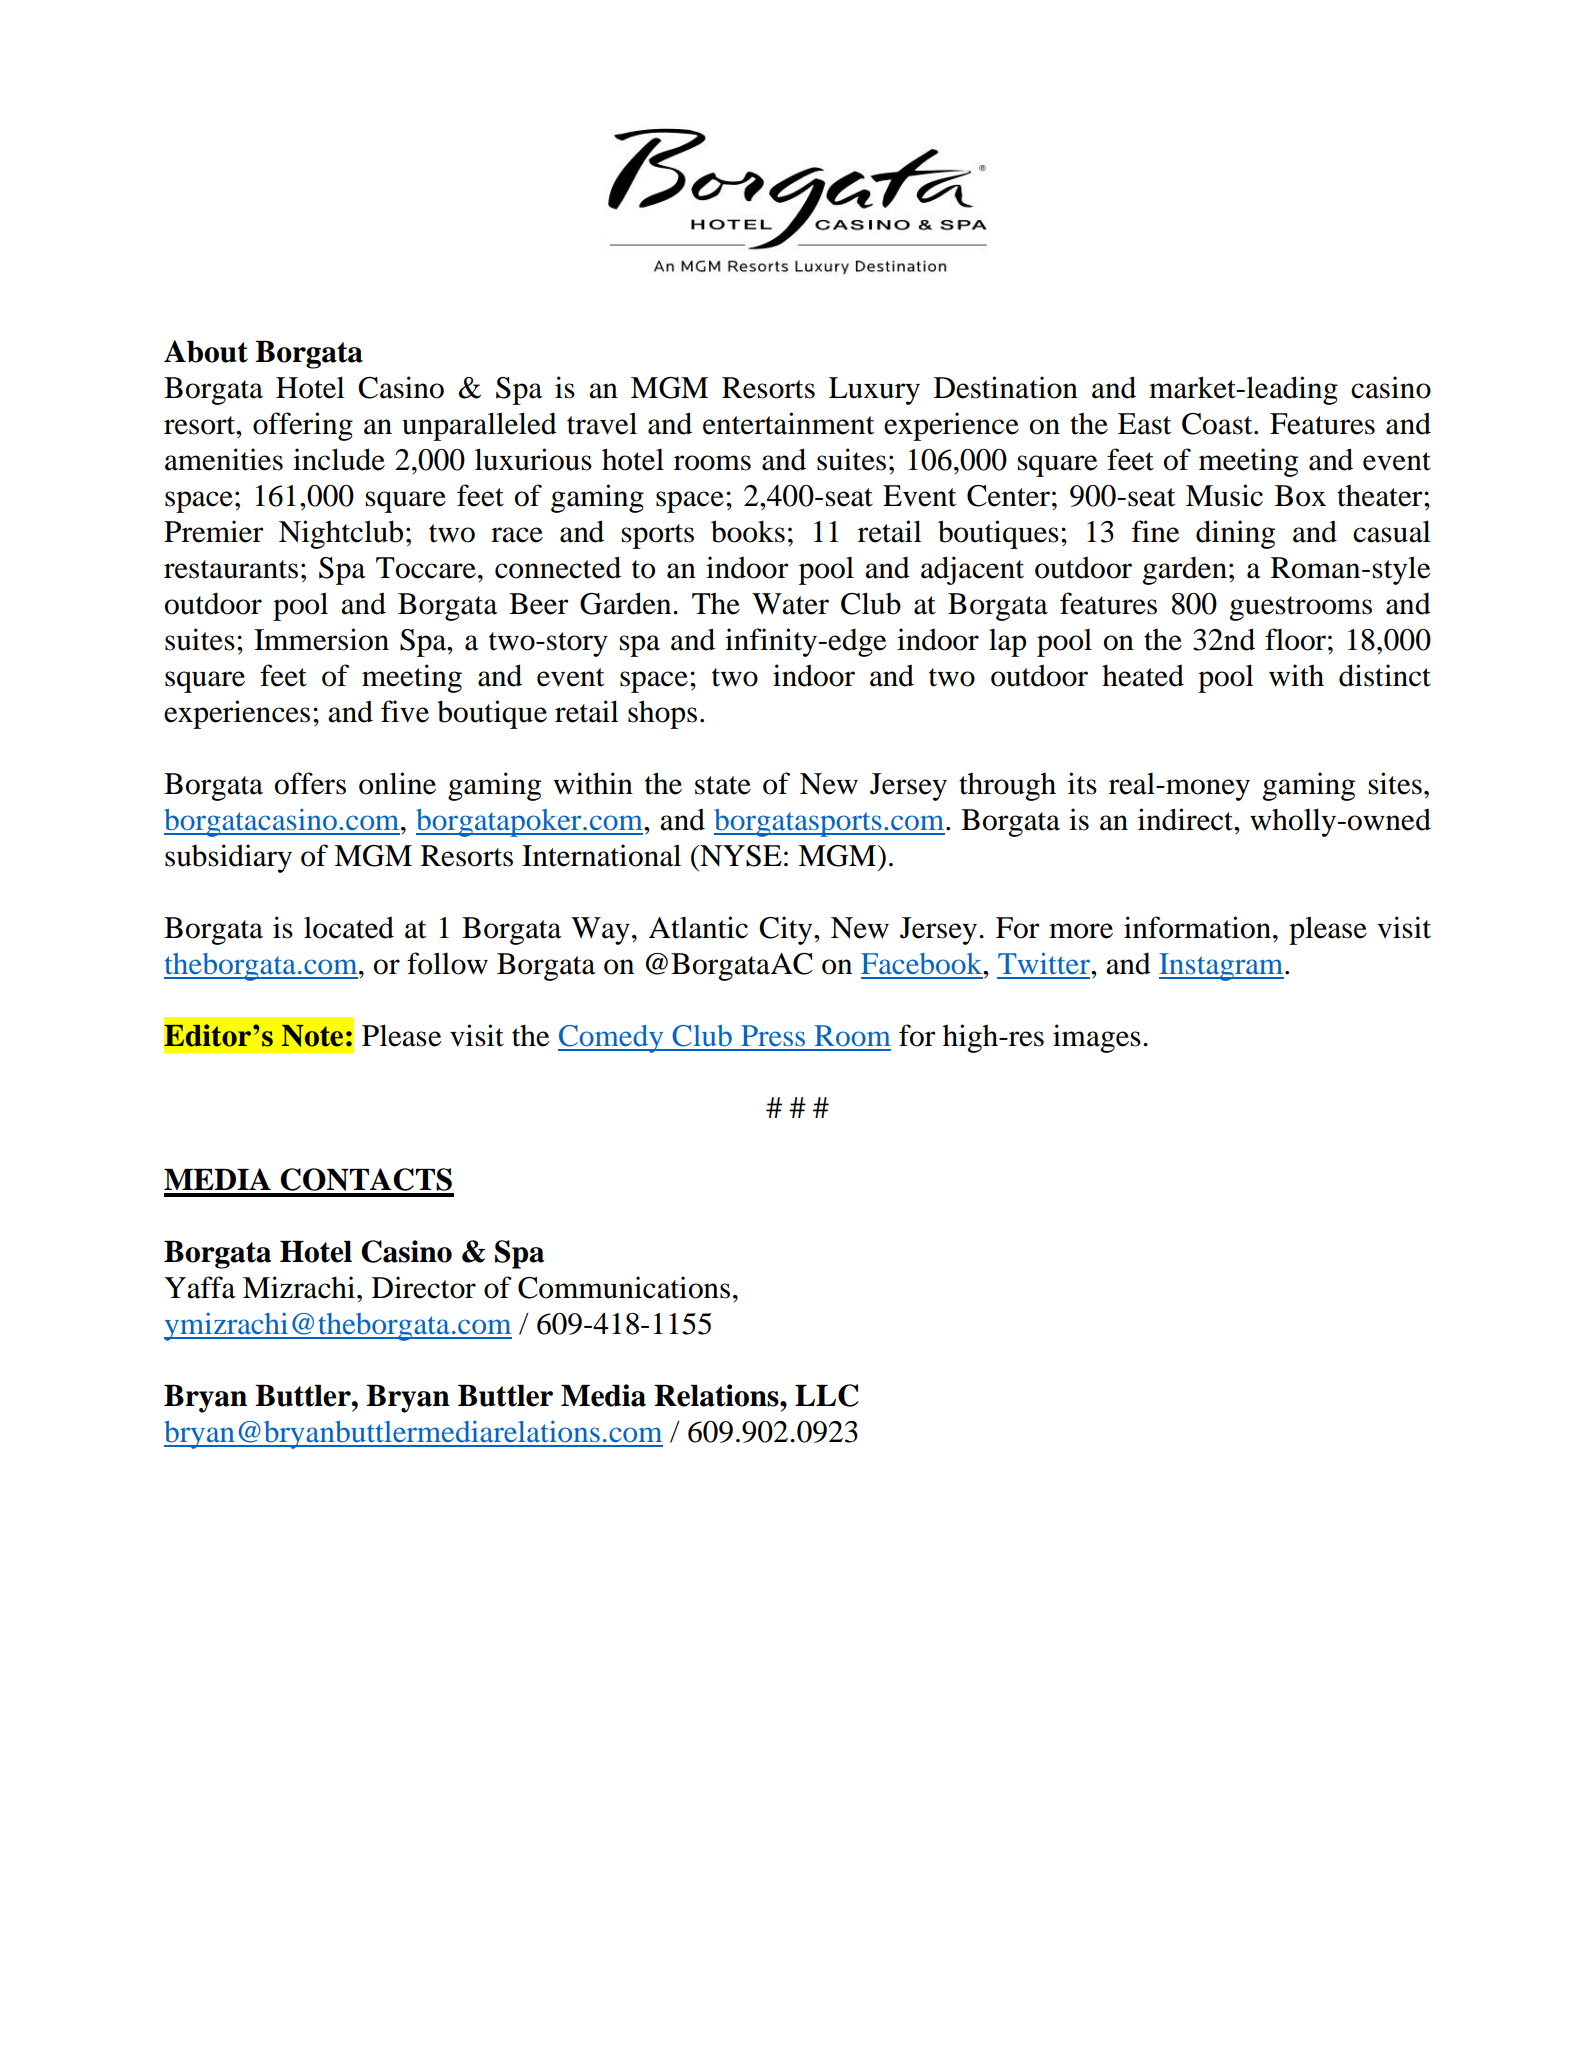 The width and height of the image is (1595, 2065). I want to click on dining, so click(1235, 534).
